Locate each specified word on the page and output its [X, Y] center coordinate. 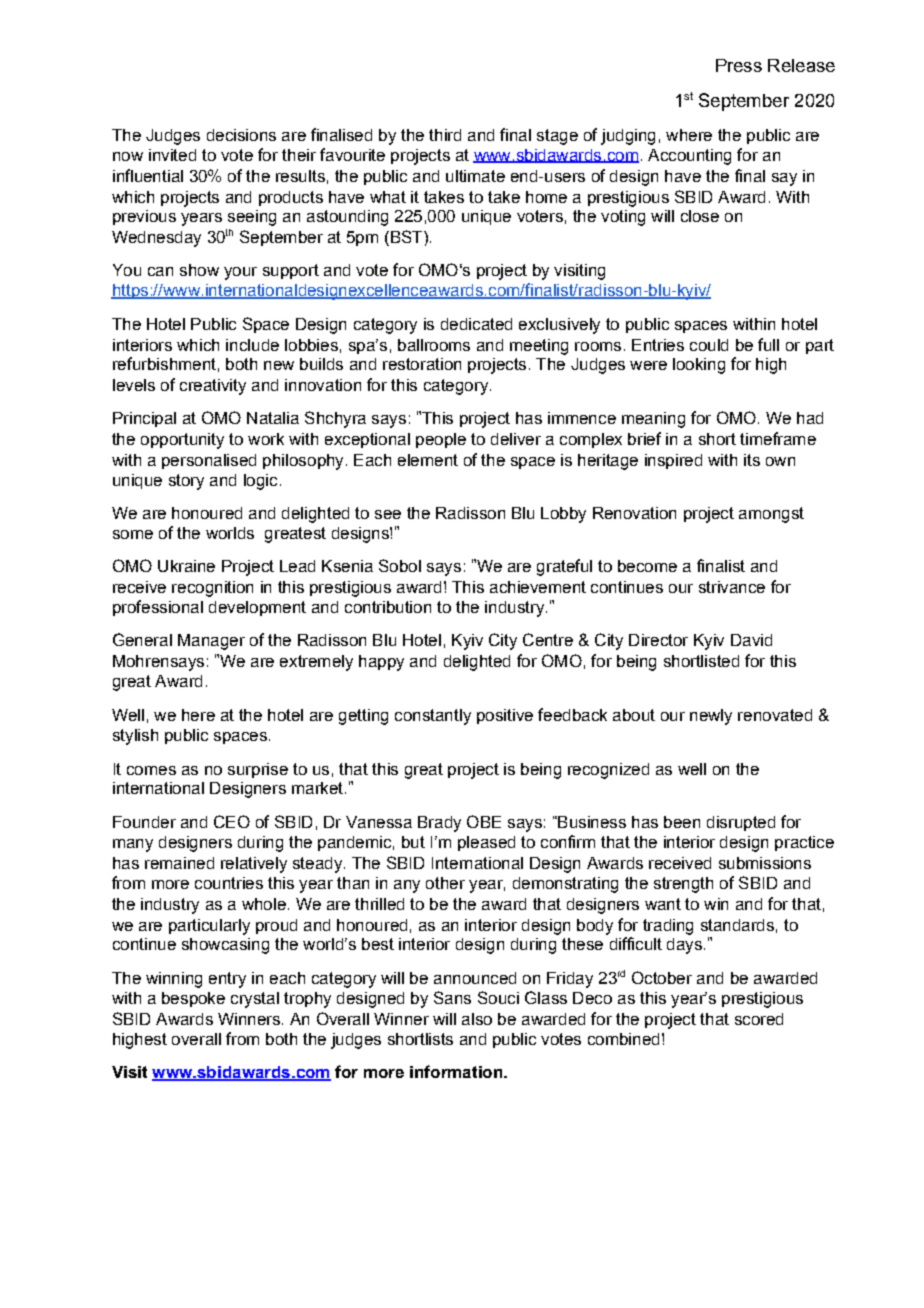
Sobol [400, 565]
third [445, 135]
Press [739, 65]
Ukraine [186, 566]
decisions [241, 135]
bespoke [193, 999]
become [647, 566]
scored [759, 1019]
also [477, 1019]
